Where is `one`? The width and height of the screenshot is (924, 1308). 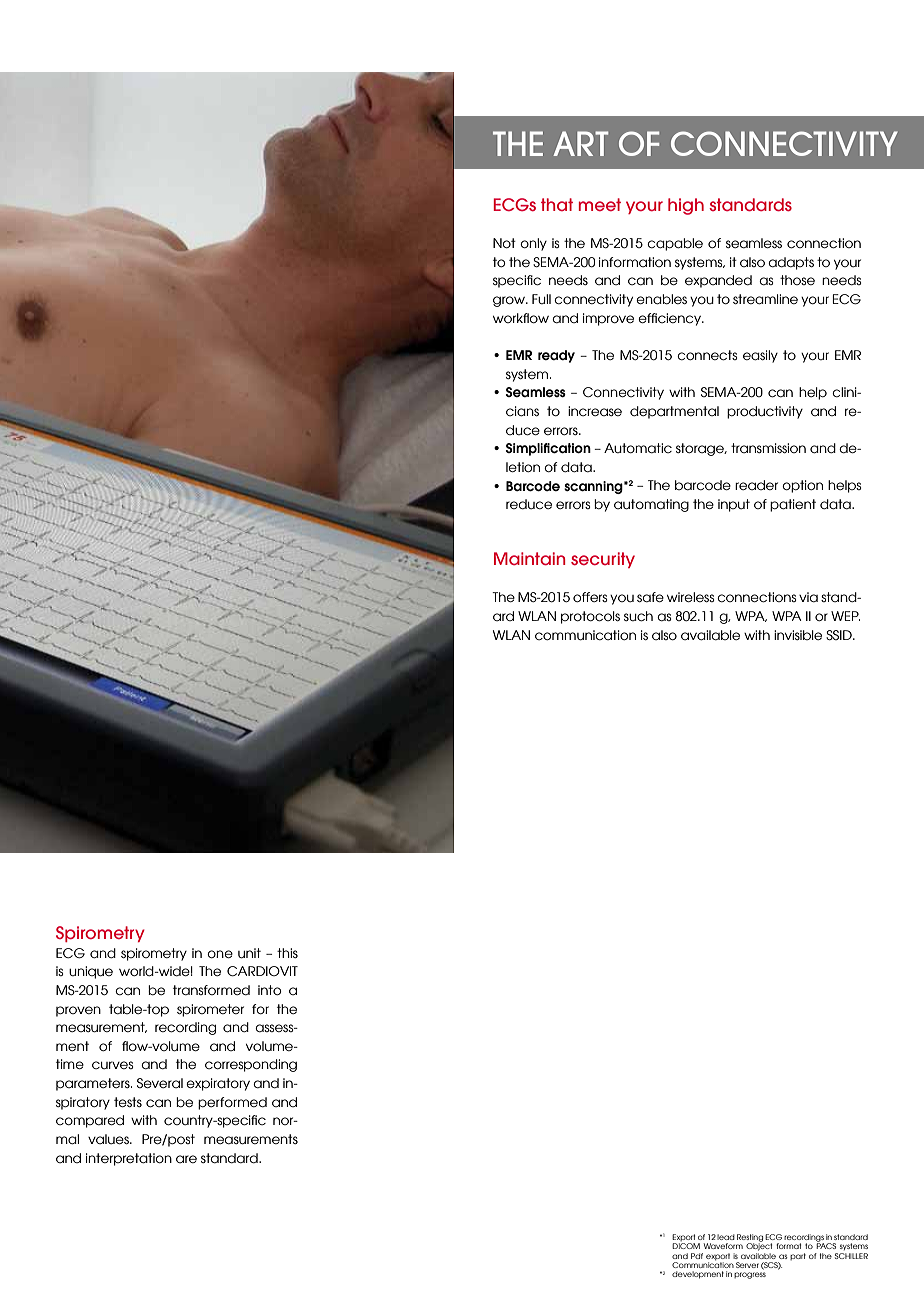
one is located at coordinates (220, 954).
